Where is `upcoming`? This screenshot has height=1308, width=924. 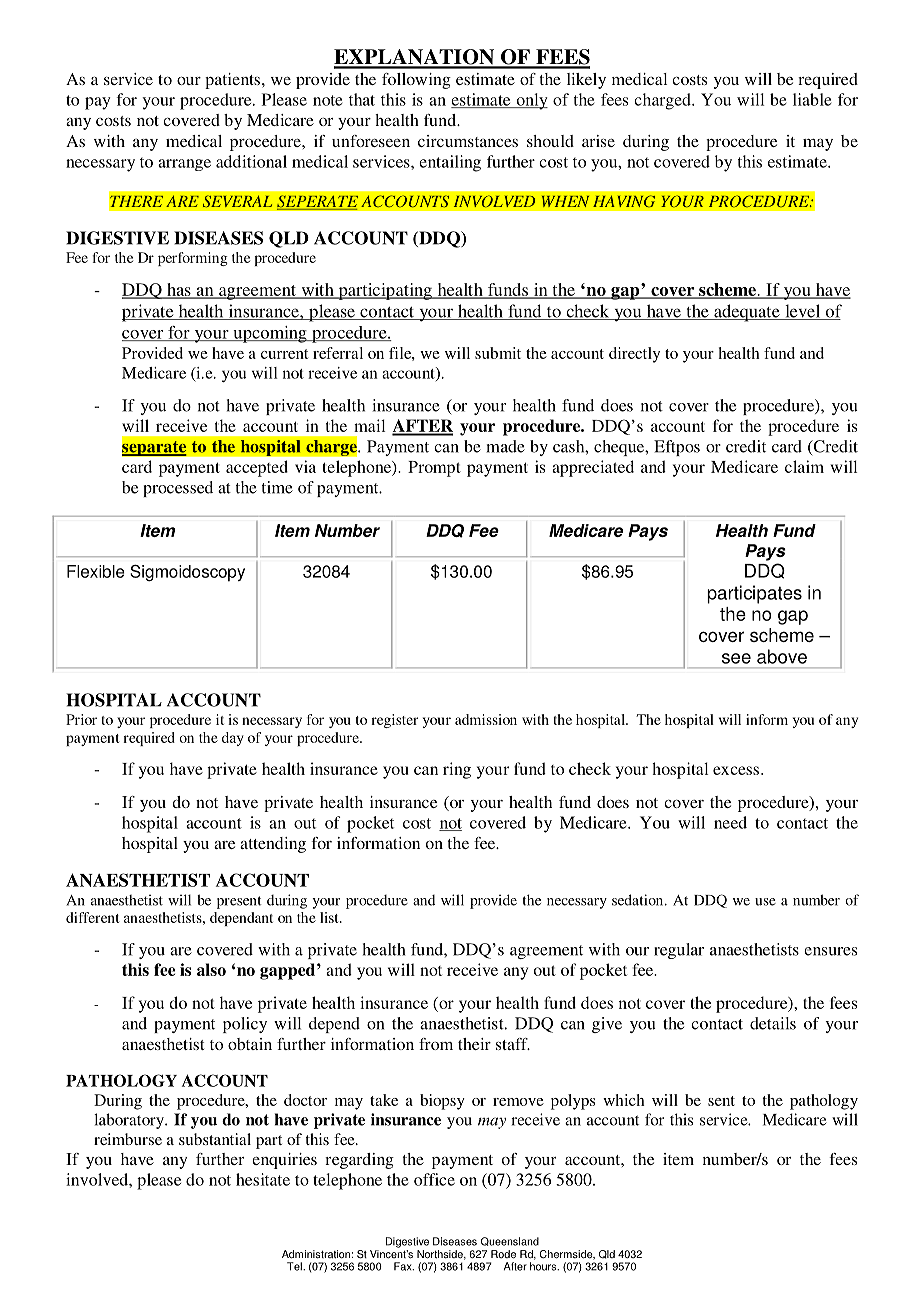 upcoming is located at coordinates (270, 334).
